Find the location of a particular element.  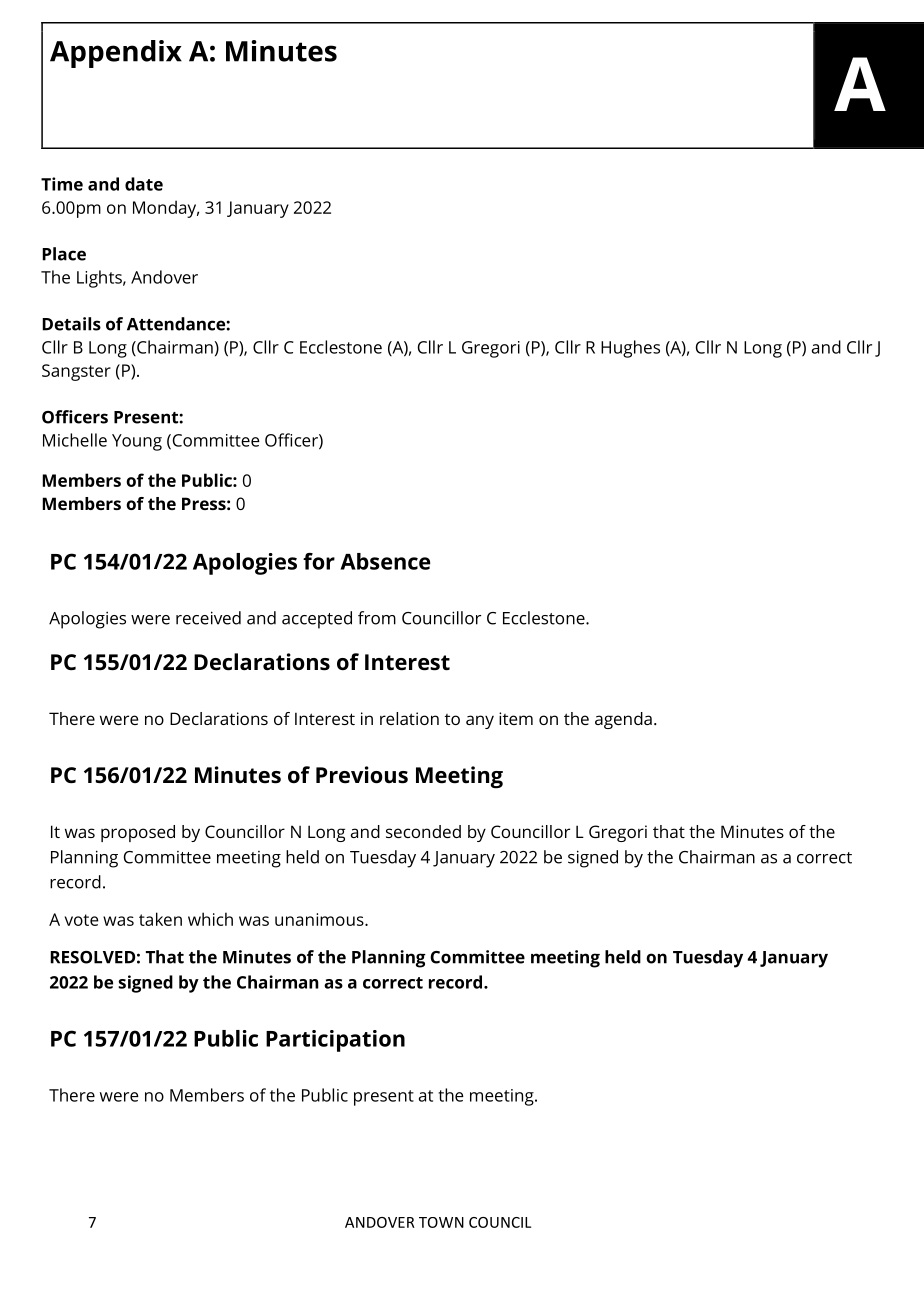

item is located at coordinates (516, 718).
